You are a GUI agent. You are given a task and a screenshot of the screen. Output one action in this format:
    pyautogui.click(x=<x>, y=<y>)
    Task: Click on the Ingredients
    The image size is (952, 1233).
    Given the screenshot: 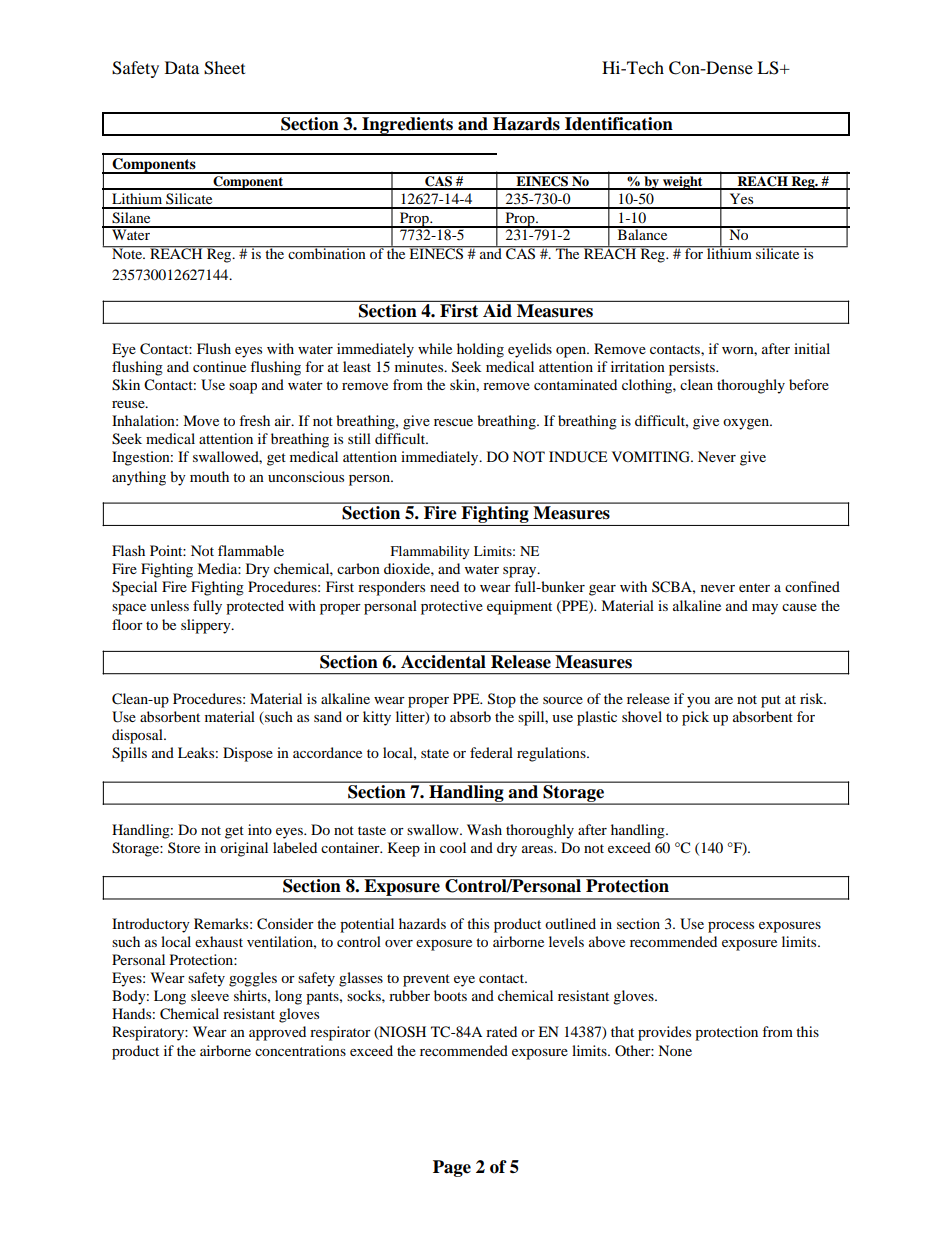 What is the action you would take?
    pyautogui.click(x=407, y=126)
